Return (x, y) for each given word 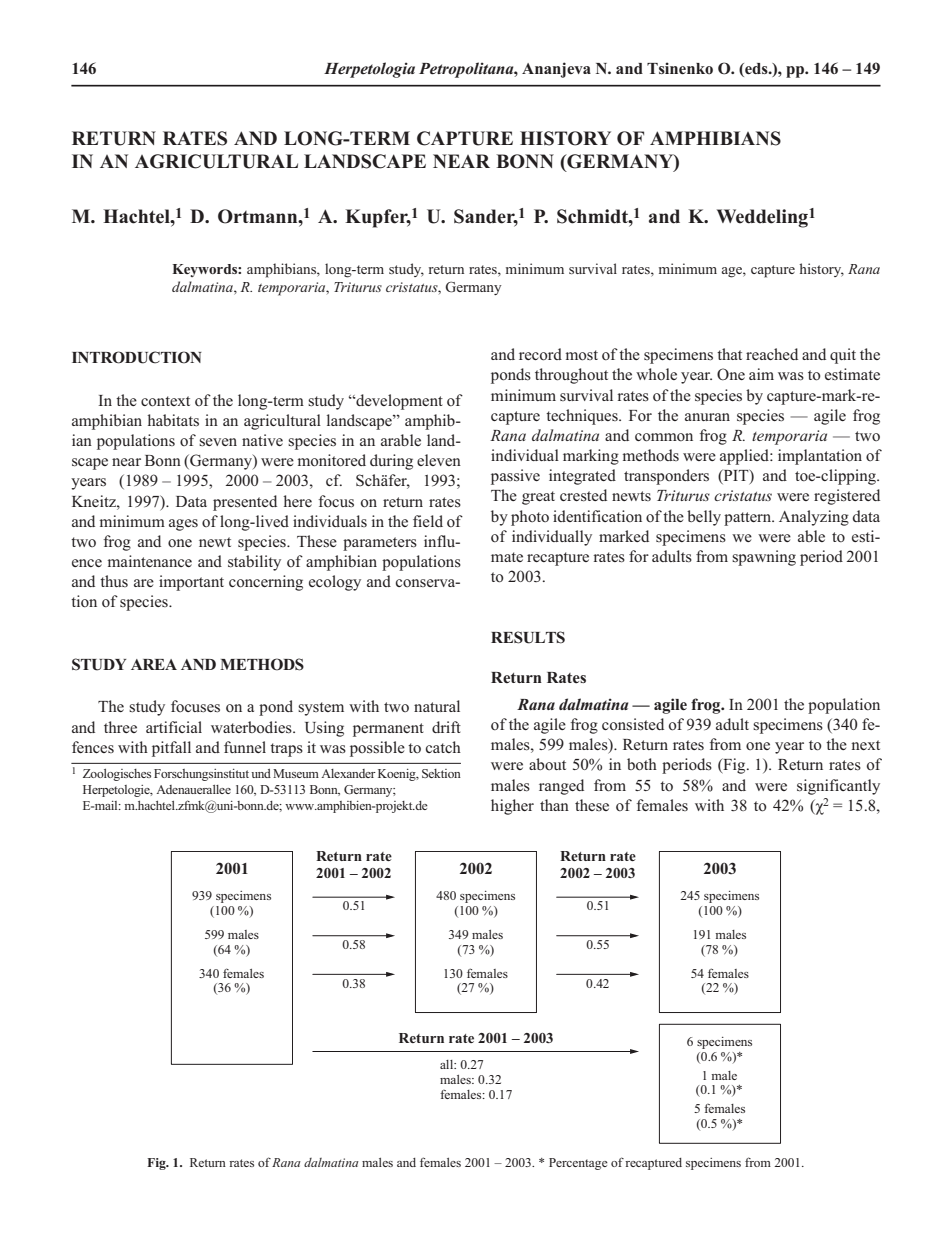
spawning (764, 558)
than (554, 805)
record (540, 354)
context (165, 401)
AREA (154, 664)
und (261, 773)
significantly (838, 787)
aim (761, 374)
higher (512, 807)
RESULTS (528, 637)
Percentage (578, 1164)
